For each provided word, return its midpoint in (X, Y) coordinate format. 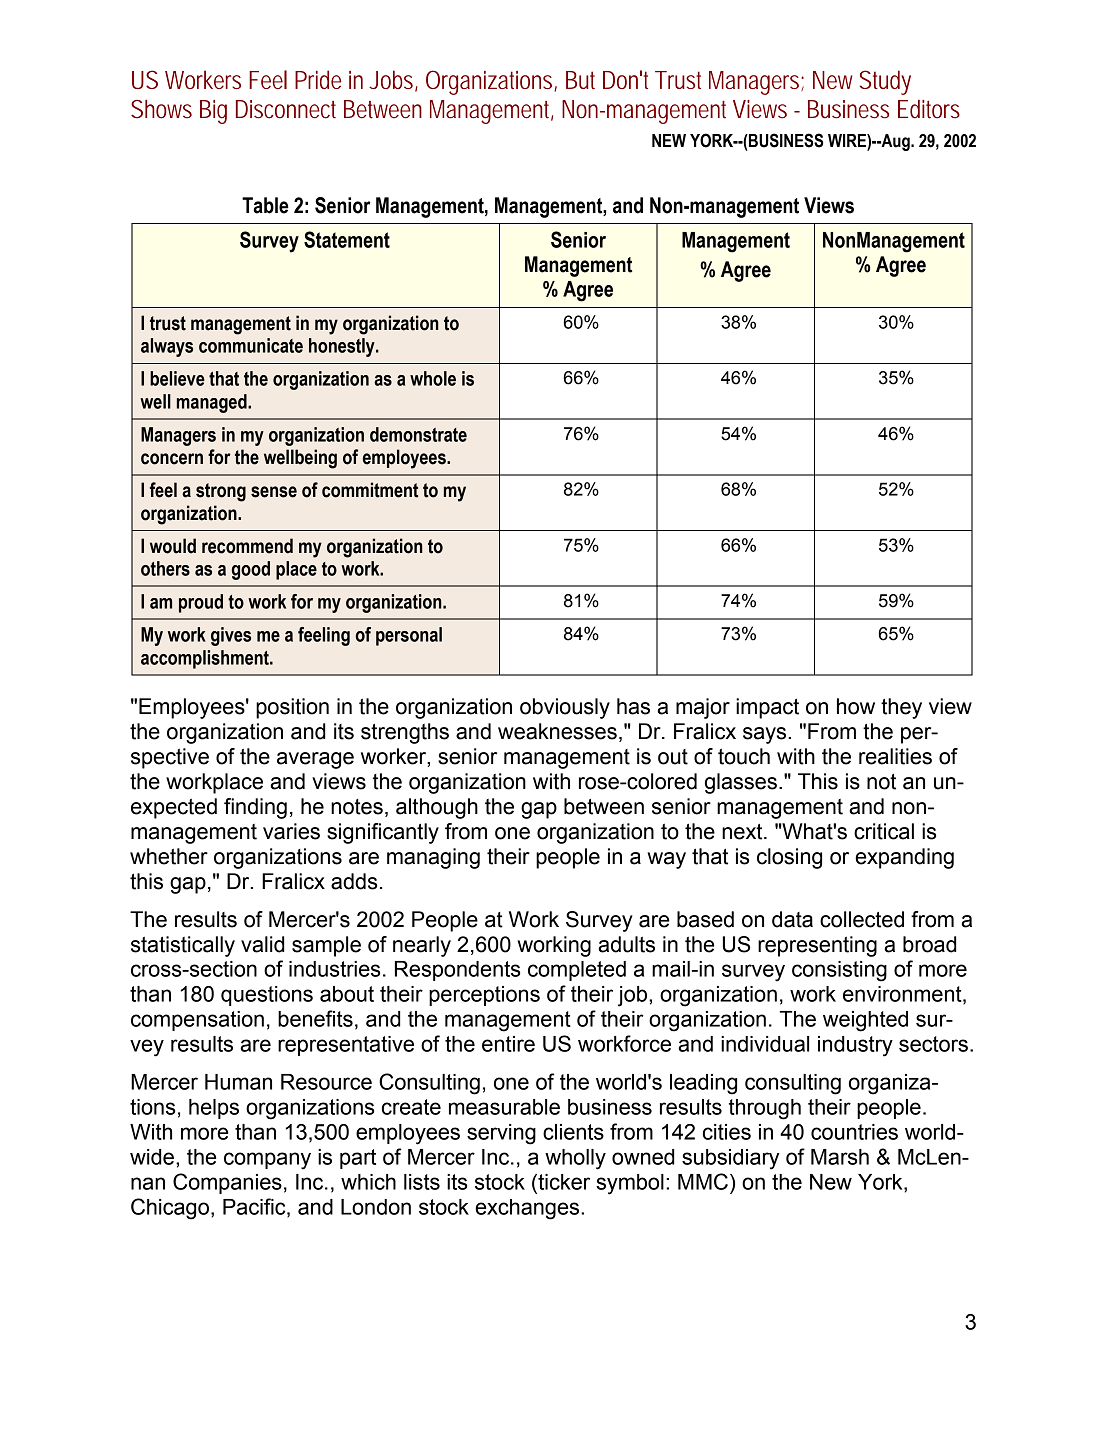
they (901, 708)
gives (231, 636)
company (267, 1161)
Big (213, 112)
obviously (565, 708)
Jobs (393, 81)
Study (885, 82)
